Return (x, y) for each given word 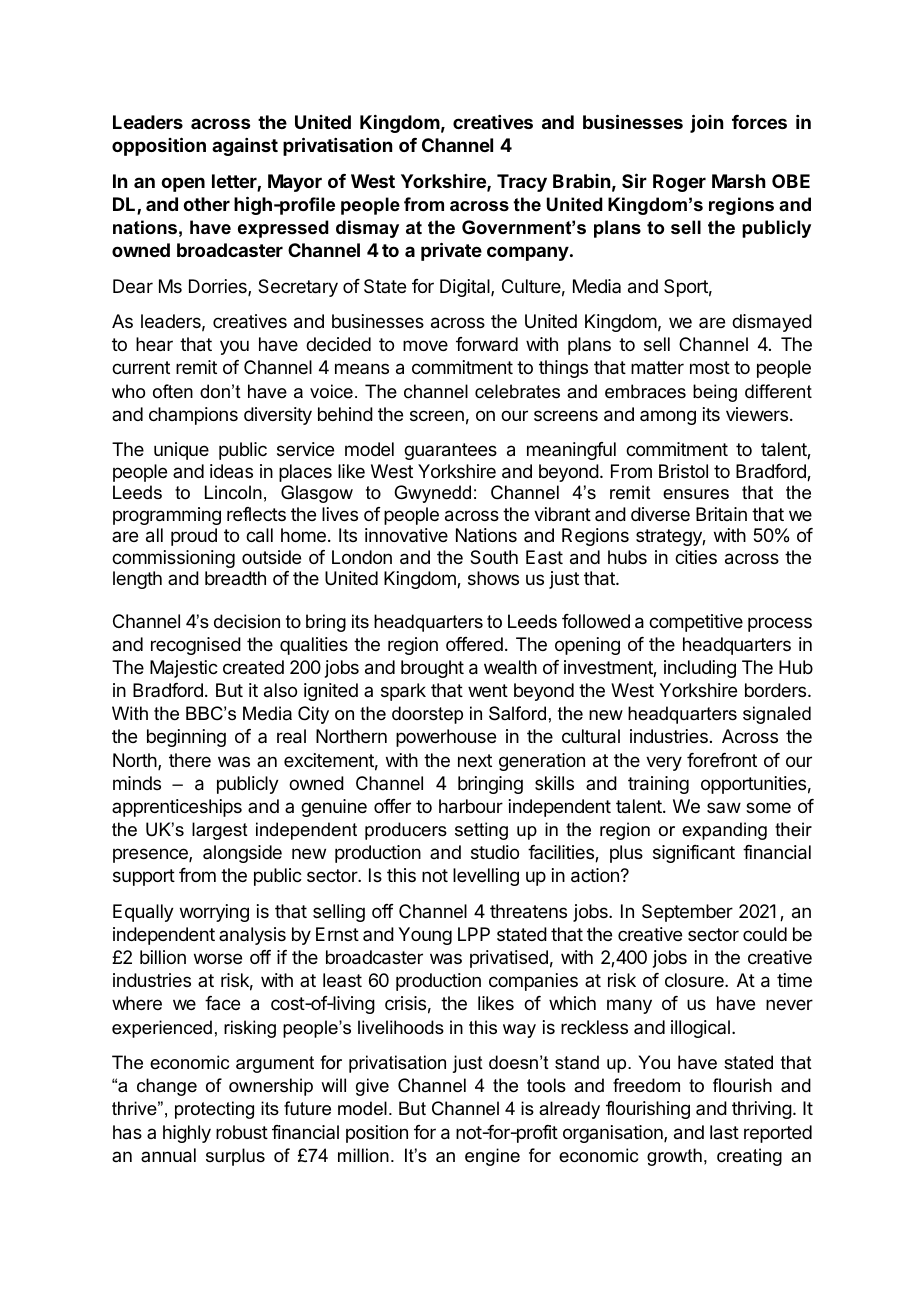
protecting (214, 1110)
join (706, 123)
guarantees (450, 451)
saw (724, 807)
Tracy (522, 183)
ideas (231, 471)
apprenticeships (177, 808)
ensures (696, 494)
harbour (471, 806)
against (245, 147)
